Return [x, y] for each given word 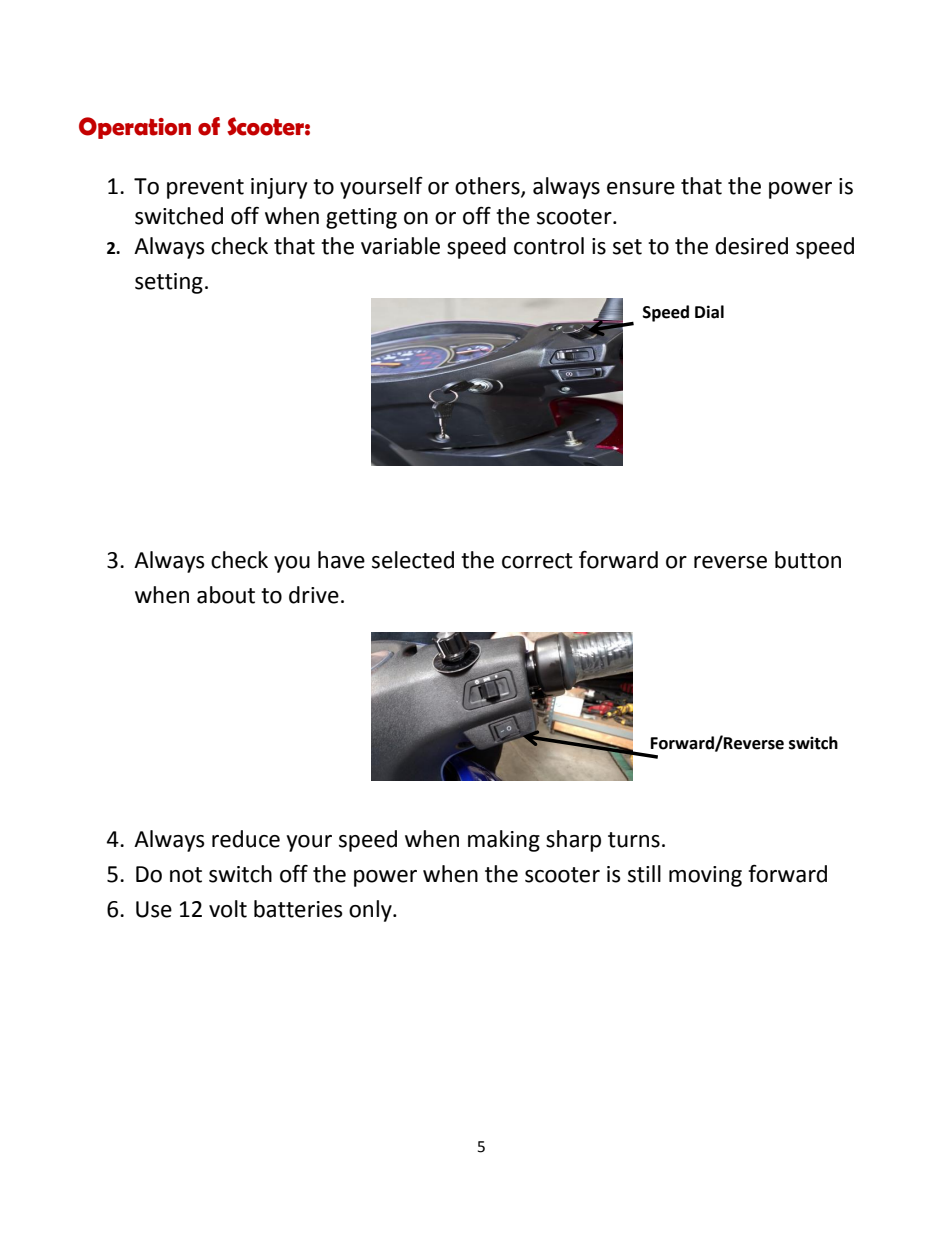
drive [314, 595]
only [371, 911]
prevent [205, 189]
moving [705, 876]
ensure [641, 188]
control [549, 246]
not [186, 875]
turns [634, 840]
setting [169, 283]
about [226, 595]
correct [537, 561]
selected [413, 560]
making [504, 841]
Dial [709, 312]
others [488, 186]
